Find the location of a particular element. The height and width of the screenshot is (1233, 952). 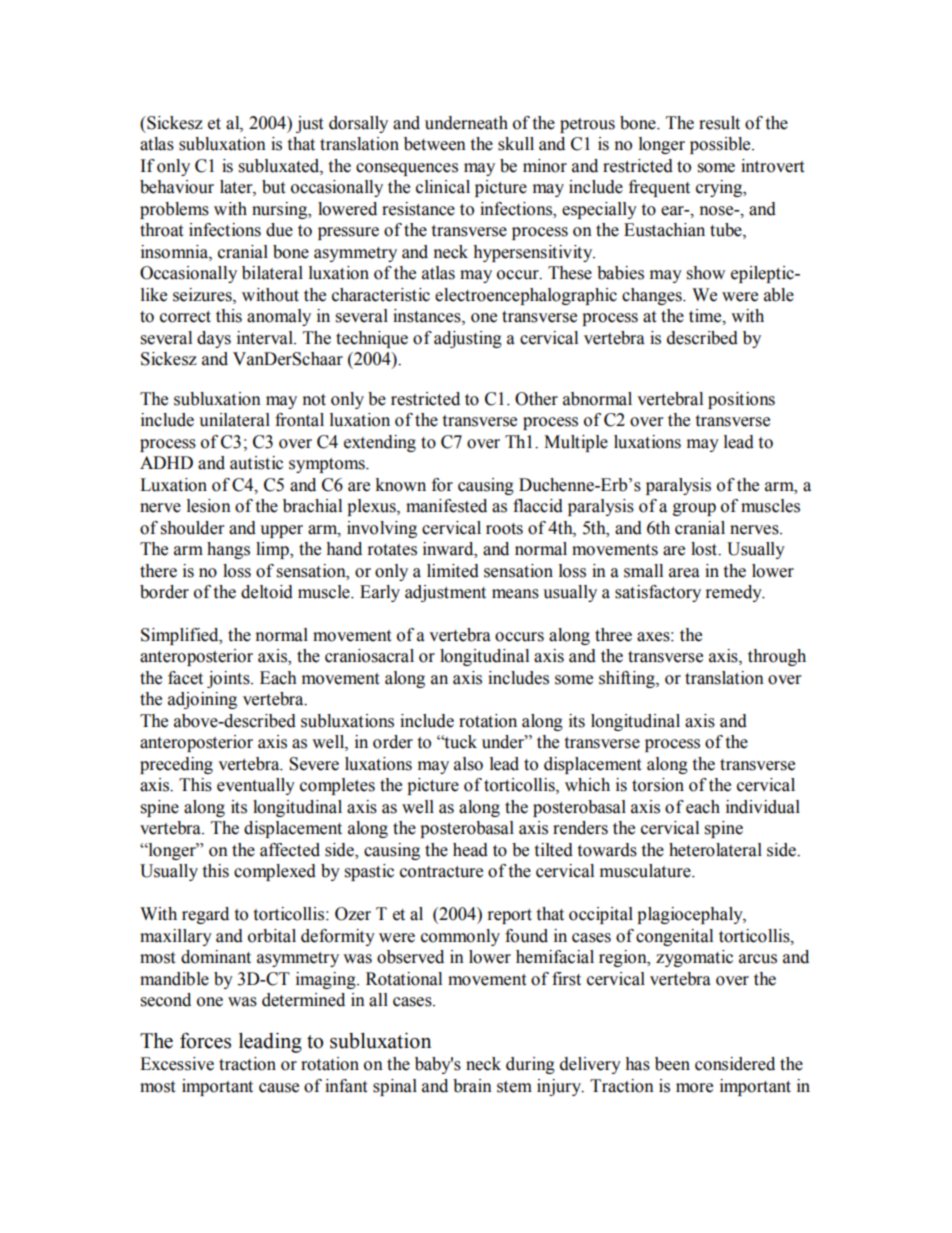

but is located at coordinates (273, 187).
